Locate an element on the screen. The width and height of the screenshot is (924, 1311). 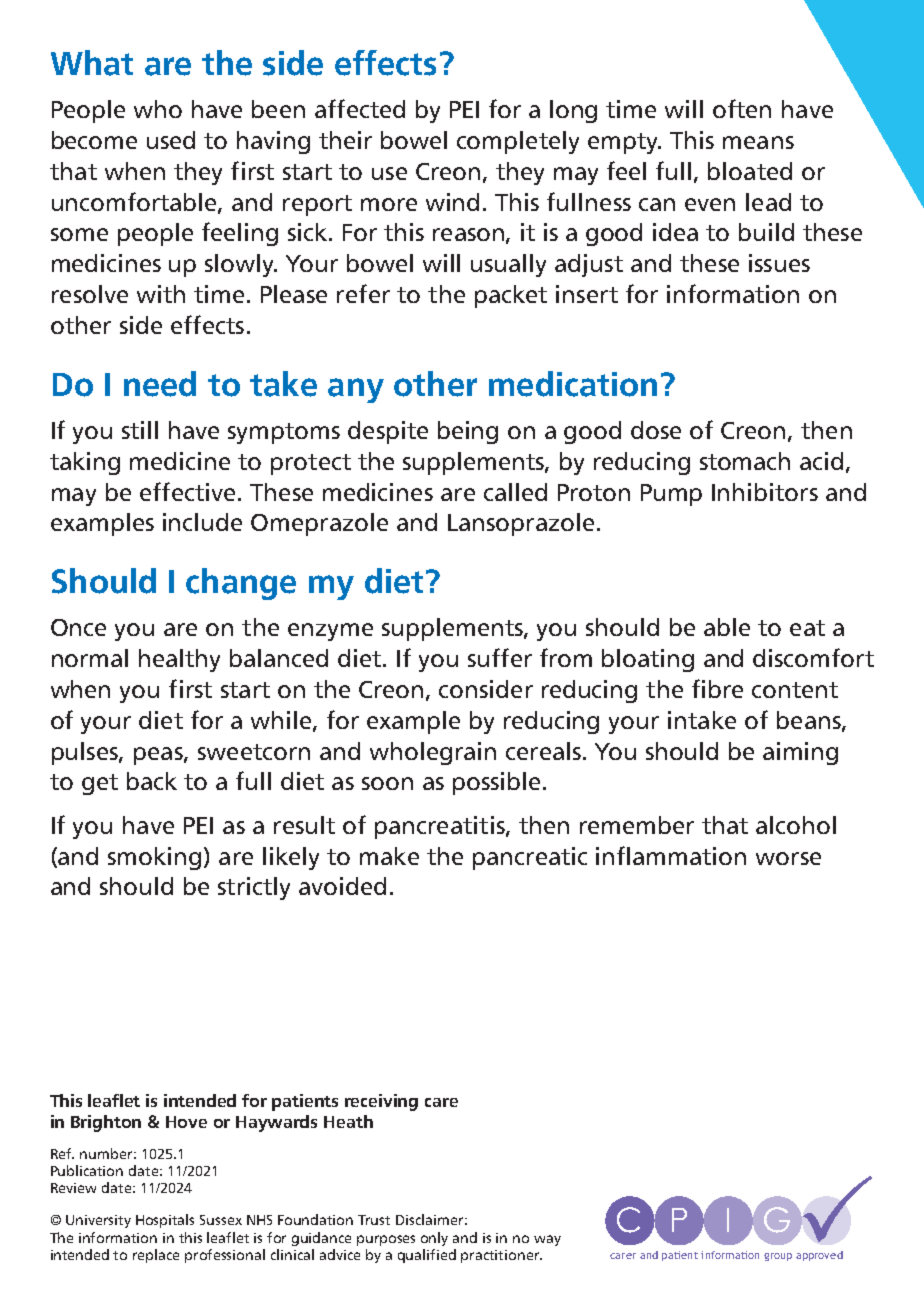
affected is located at coordinates (360, 108).
